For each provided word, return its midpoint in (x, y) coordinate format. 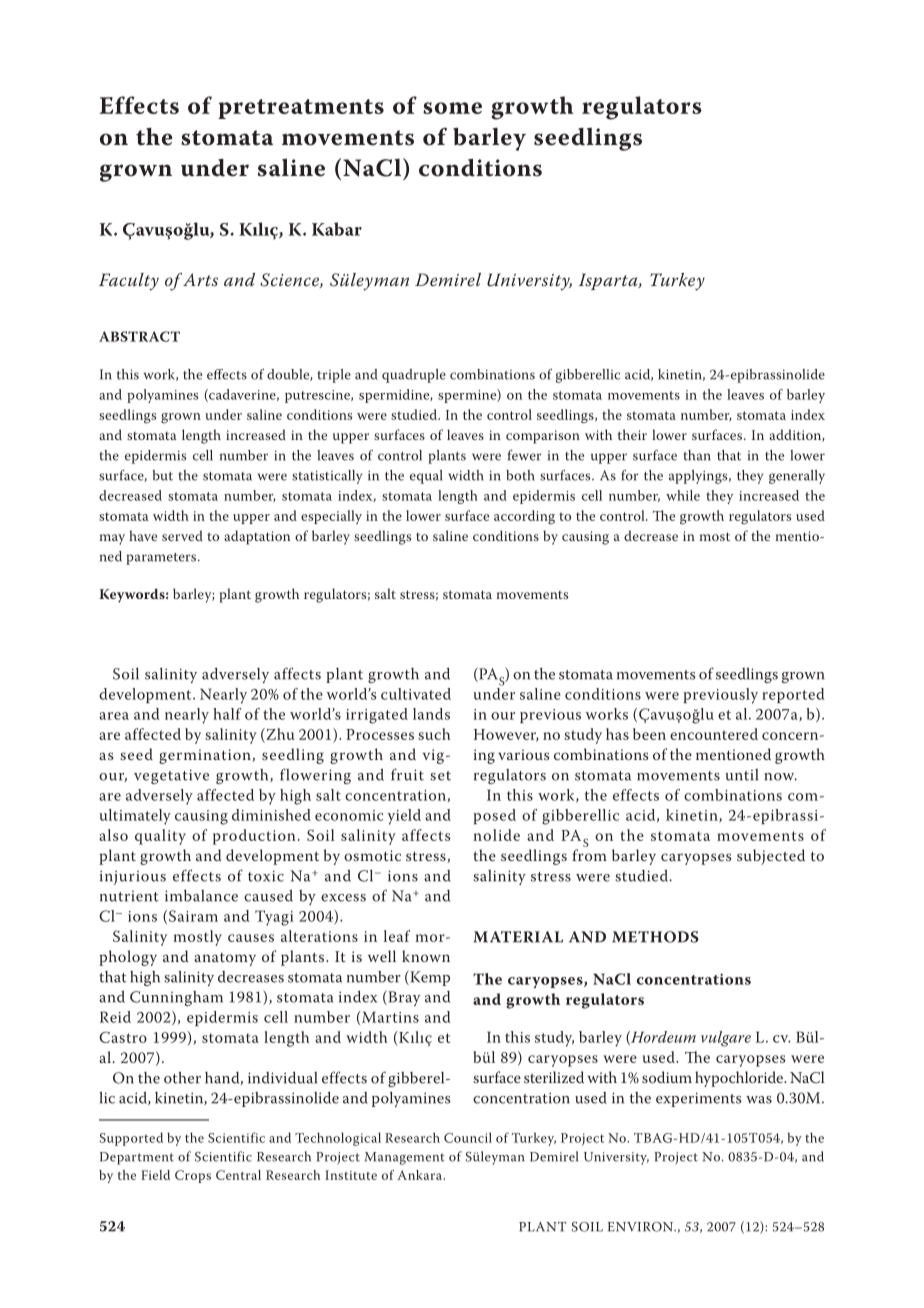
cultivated (416, 694)
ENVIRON (642, 1227)
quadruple (414, 376)
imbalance (201, 896)
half (227, 714)
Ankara (419, 1175)
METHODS (655, 937)
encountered (714, 734)
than (697, 455)
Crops (193, 1176)
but (162, 475)
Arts (200, 279)
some (452, 108)
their (632, 434)
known (426, 956)
